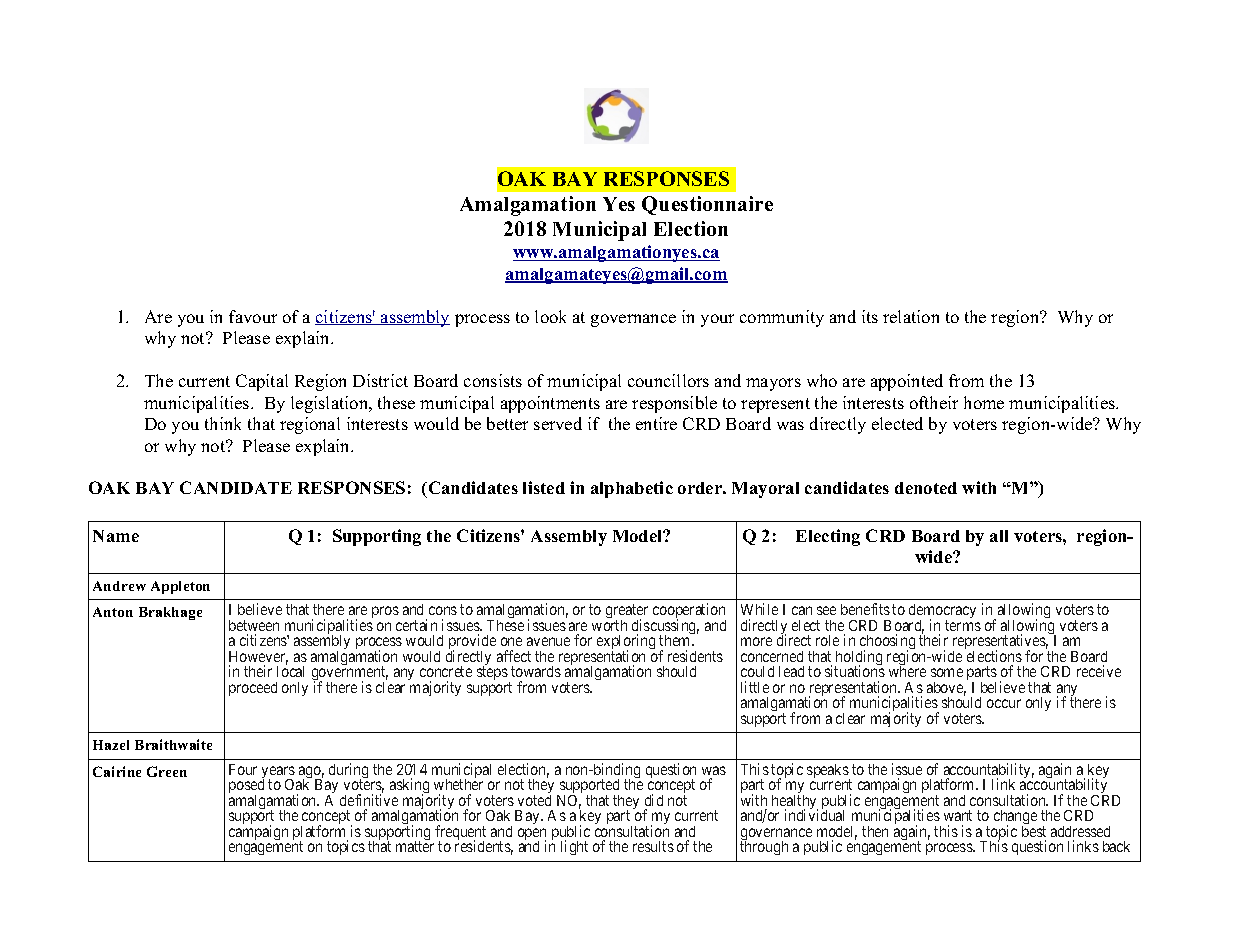 Image resolution: width=1233 pixels, height=952 pixels. Describe the element at coordinates (253, 316) in the screenshot. I see `favour` at that location.
